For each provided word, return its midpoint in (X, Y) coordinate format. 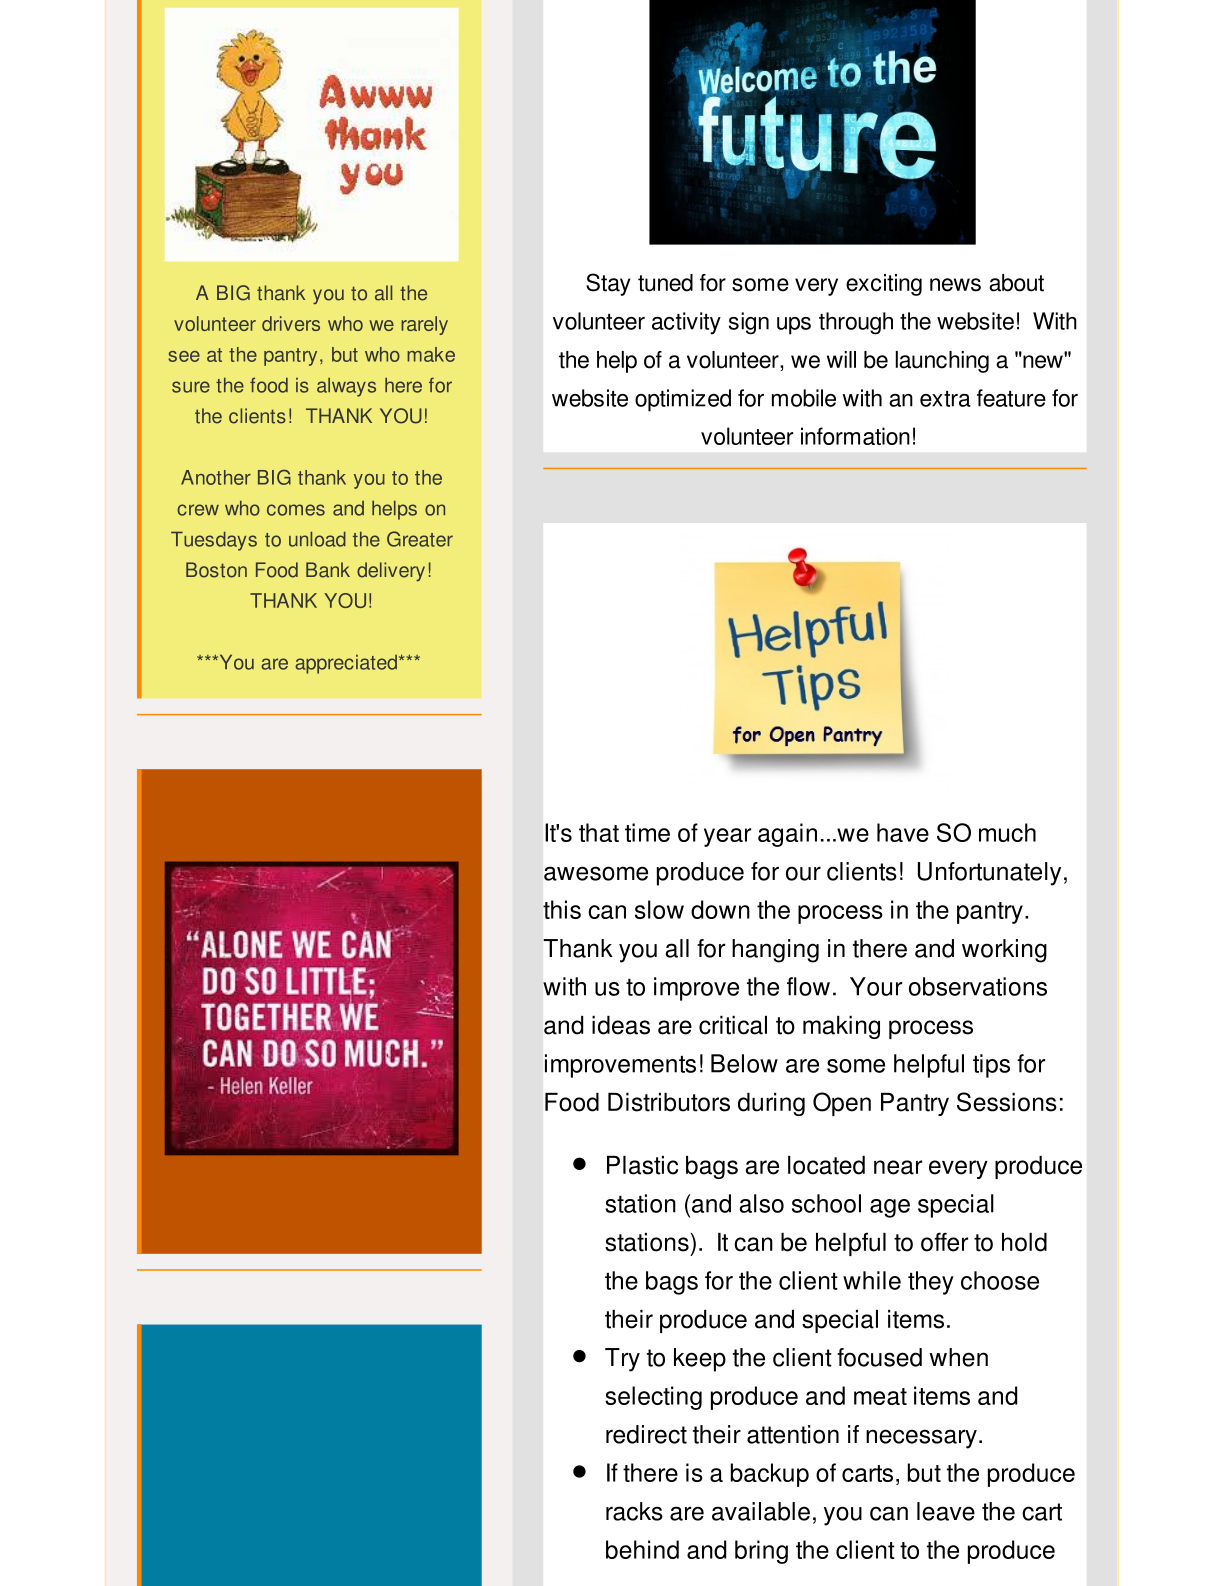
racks (634, 1511)
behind (642, 1549)
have (903, 832)
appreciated (346, 664)
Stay (608, 284)
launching (942, 362)
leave (946, 1511)
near (898, 1167)
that (599, 832)
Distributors (669, 1102)
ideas (621, 1025)
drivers (291, 323)
